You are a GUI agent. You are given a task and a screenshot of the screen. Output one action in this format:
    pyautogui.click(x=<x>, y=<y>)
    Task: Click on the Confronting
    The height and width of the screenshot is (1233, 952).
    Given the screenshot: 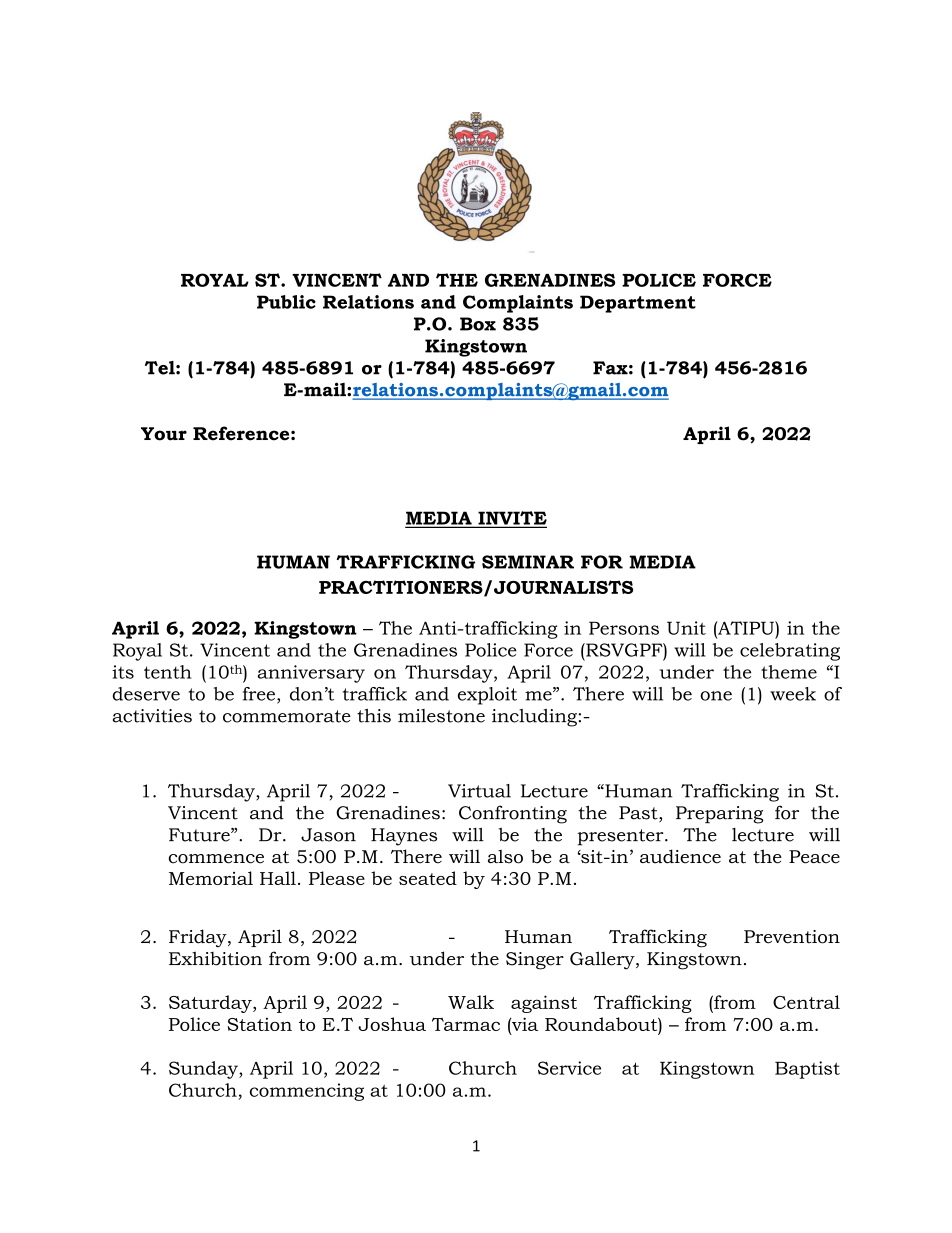 What is the action you would take?
    pyautogui.click(x=513, y=814)
